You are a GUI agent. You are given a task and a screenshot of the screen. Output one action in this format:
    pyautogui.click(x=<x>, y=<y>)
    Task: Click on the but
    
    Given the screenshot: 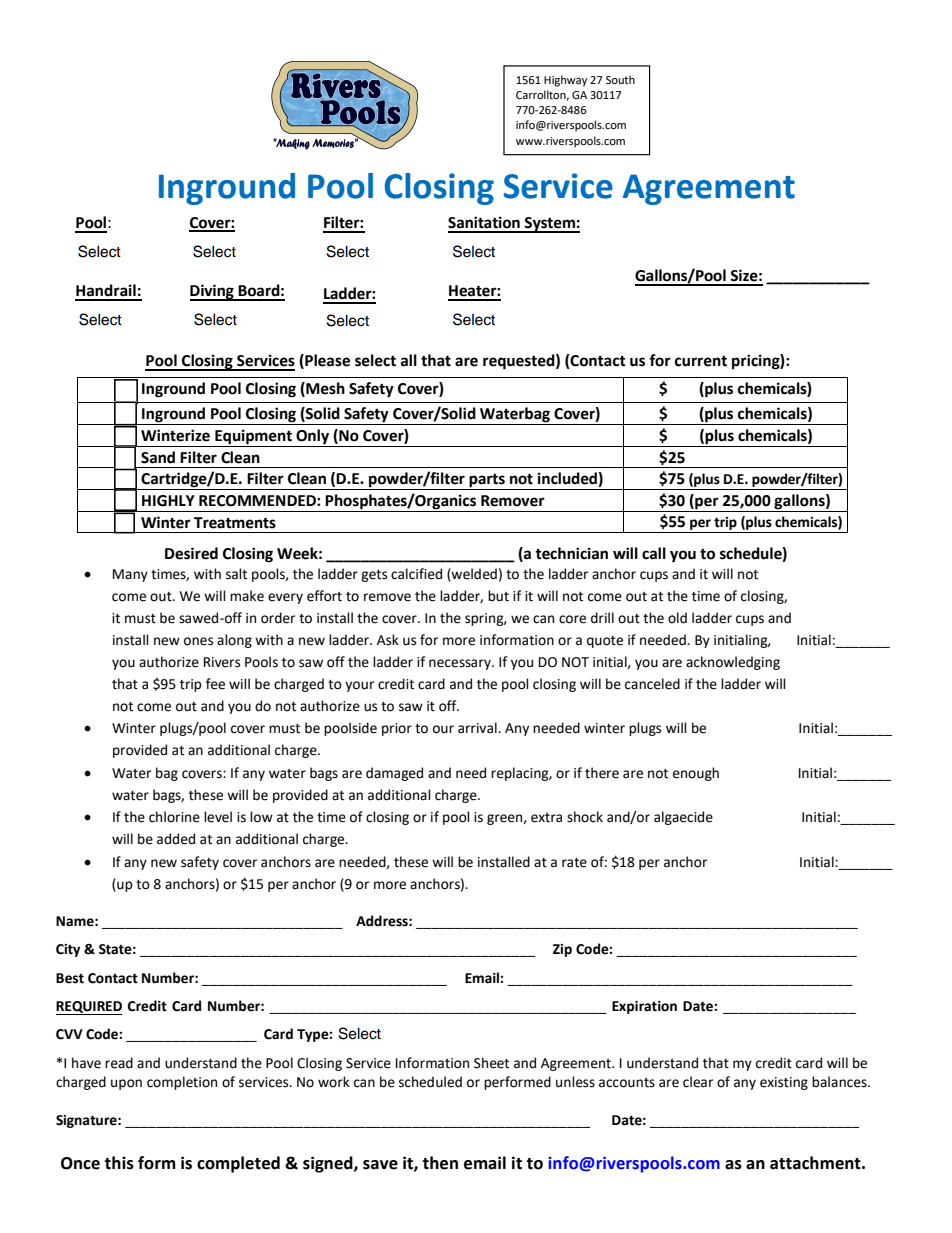 What is the action you would take?
    pyautogui.click(x=498, y=596)
